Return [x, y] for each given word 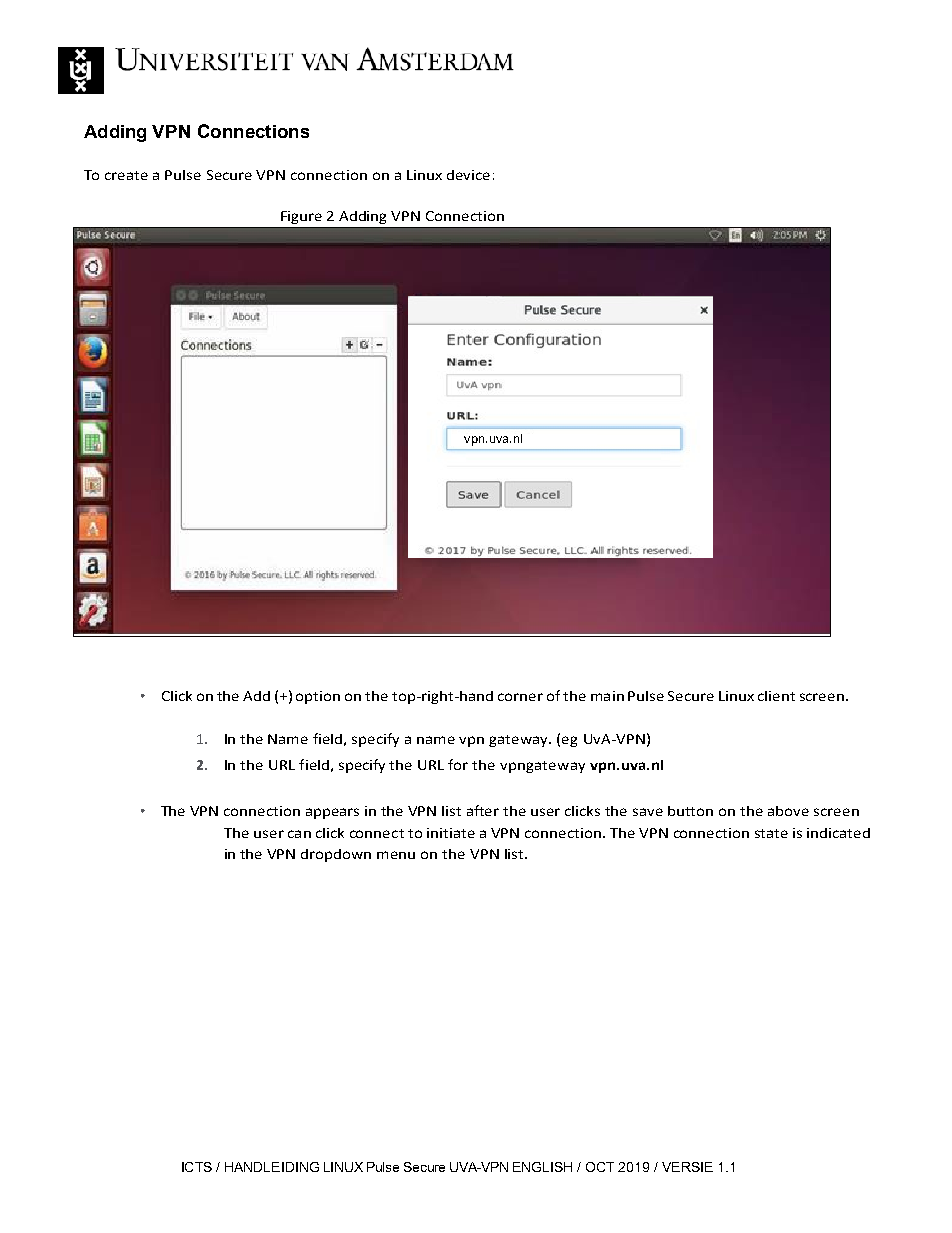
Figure [301, 217]
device [468, 175]
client [776, 696]
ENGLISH [542, 1167]
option [318, 697]
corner [520, 697]
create [126, 175]
